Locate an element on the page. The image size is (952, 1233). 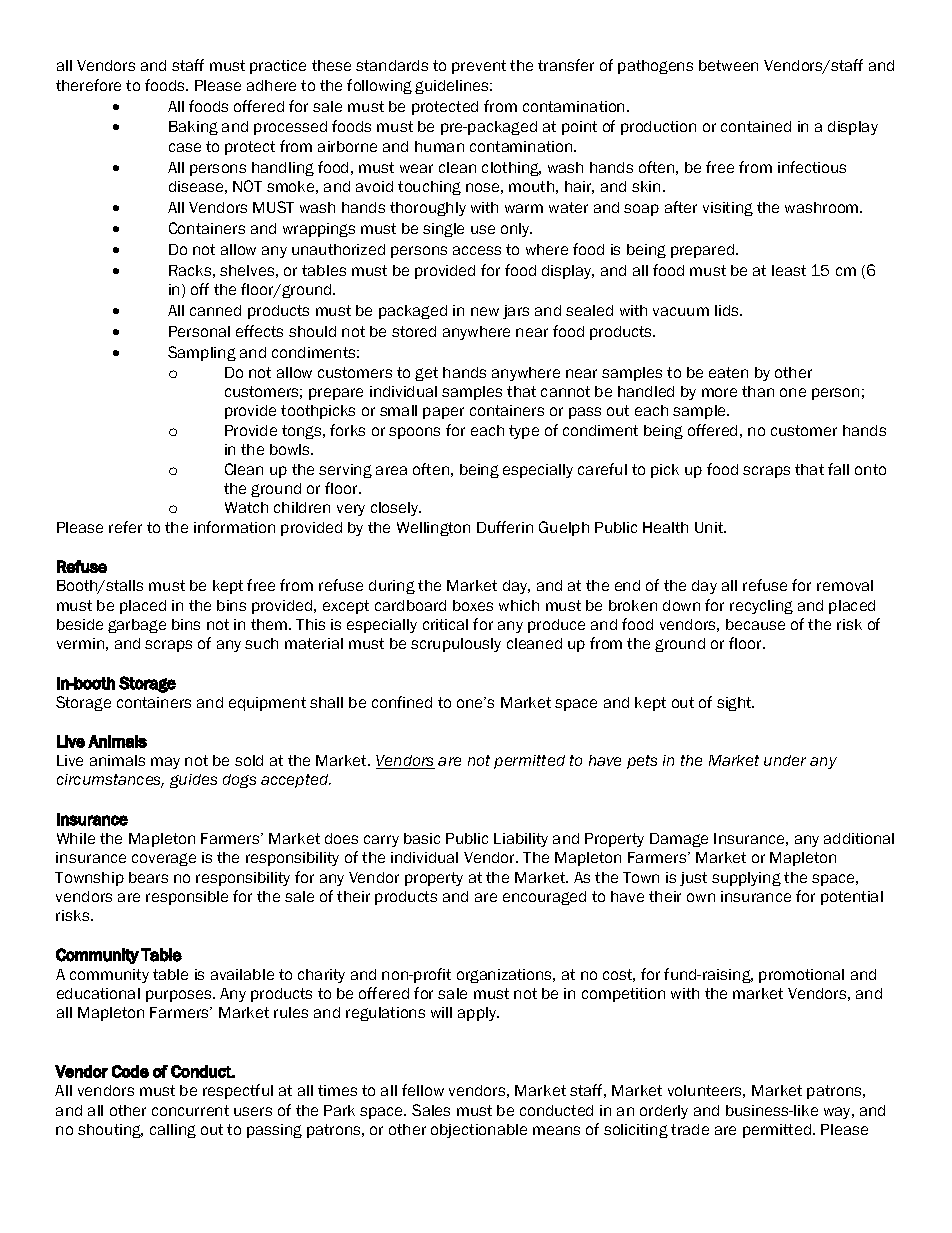
than is located at coordinates (758, 391).
